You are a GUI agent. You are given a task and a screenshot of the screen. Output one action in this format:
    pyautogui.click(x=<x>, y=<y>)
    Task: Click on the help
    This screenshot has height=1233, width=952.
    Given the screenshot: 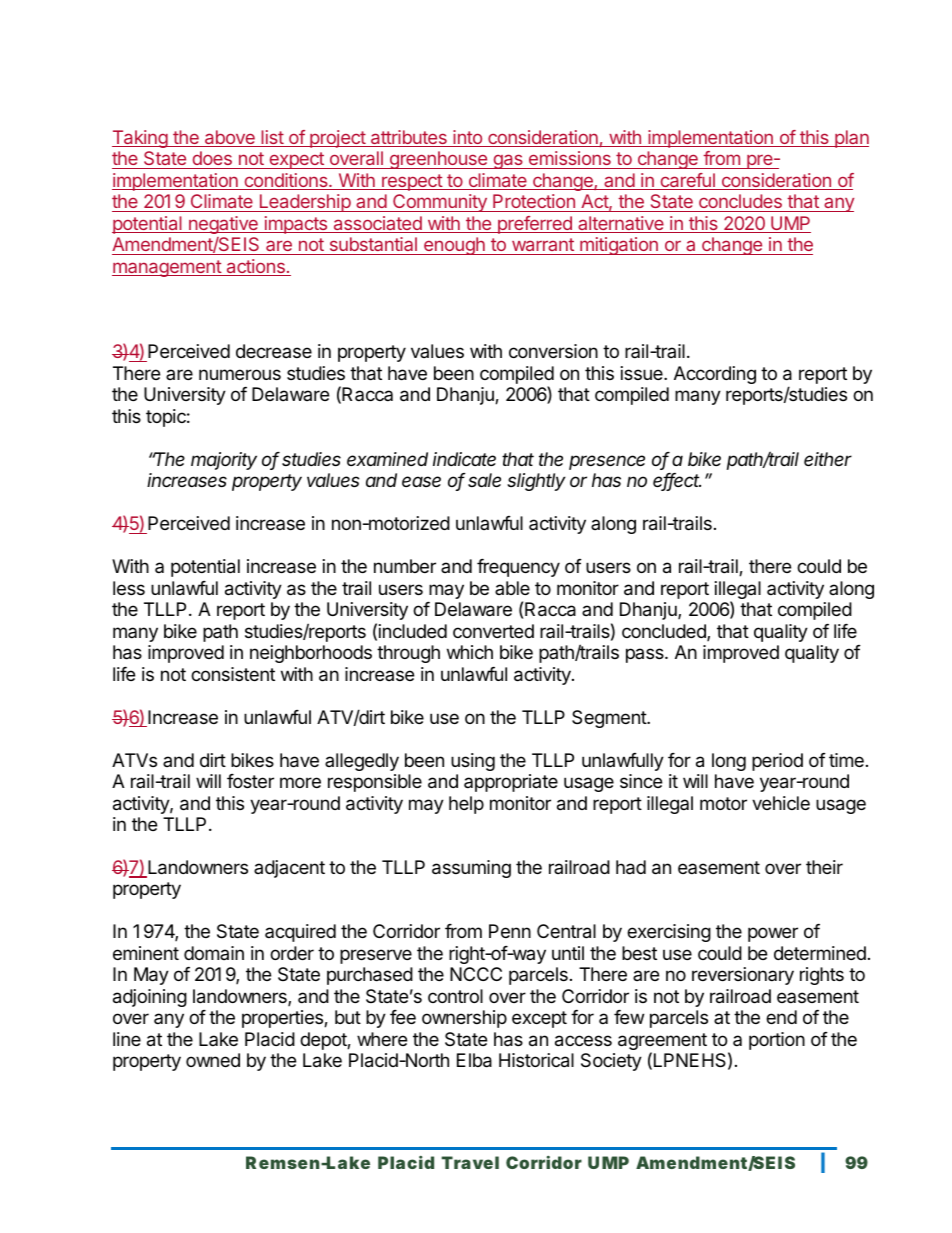 What is the action you would take?
    pyautogui.click(x=466, y=805)
